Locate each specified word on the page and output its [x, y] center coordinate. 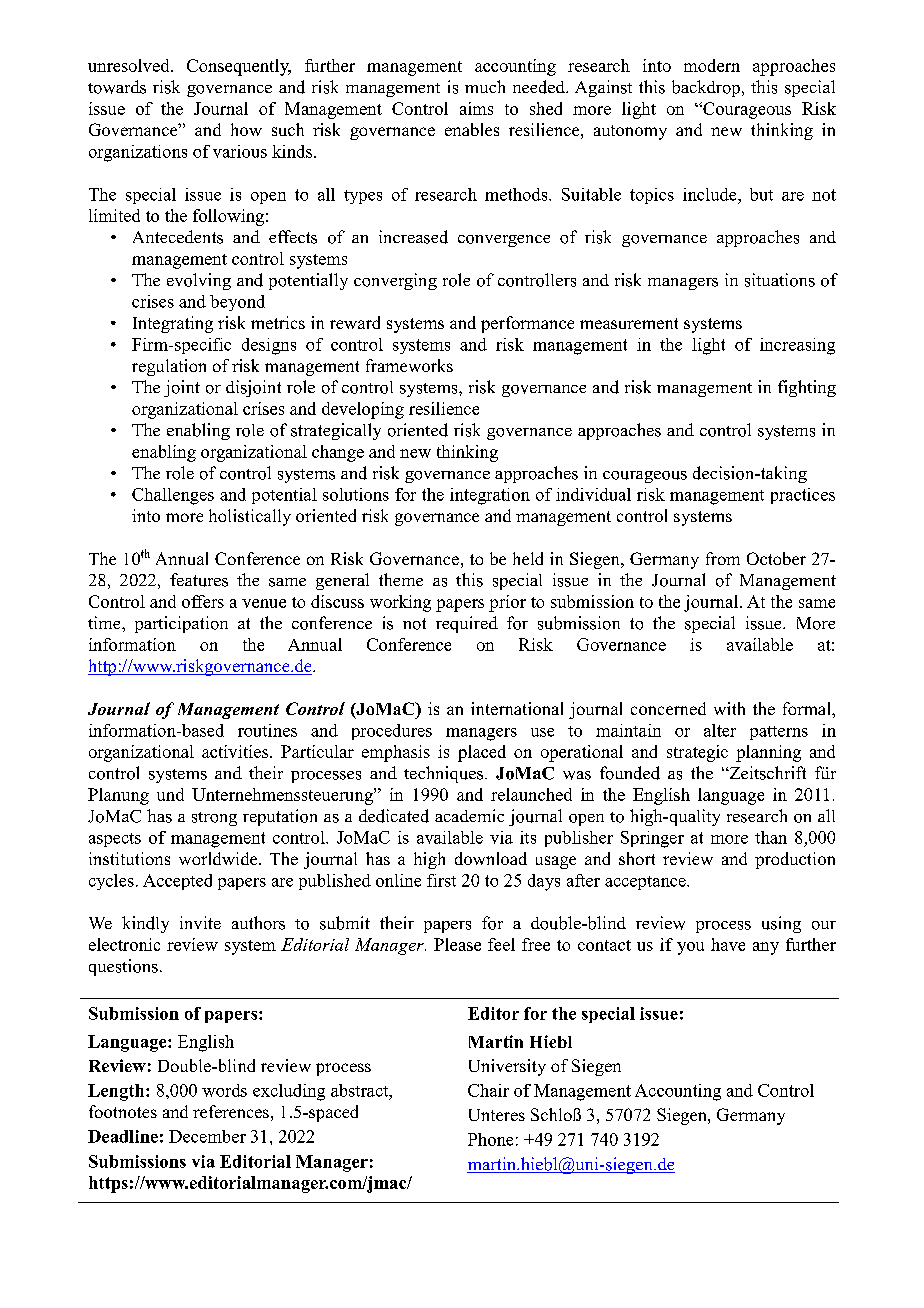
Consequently [239, 67]
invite [200, 922]
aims [476, 108]
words [224, 1090]
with [729, 708]
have [728, 944]
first [441, 880]
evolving [199, 281]
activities [236, 751]
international [517, 708]
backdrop [706, 88]
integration [490, 496]
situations [780, 280]
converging [395, 281]
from [723, 558]
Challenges [173, 496]
